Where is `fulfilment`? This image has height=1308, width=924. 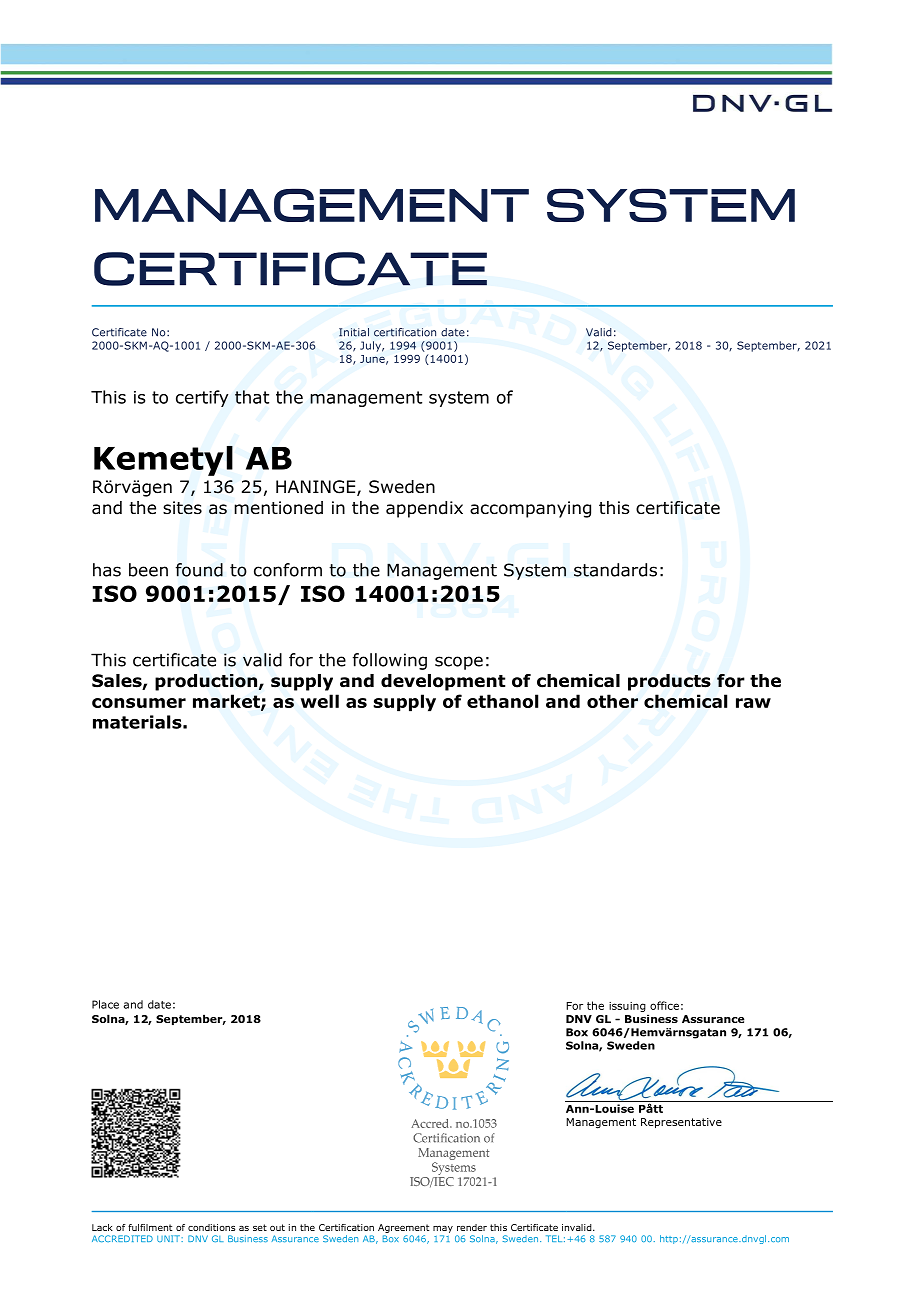 fulfilment is located at coordinates (150, 1227).
